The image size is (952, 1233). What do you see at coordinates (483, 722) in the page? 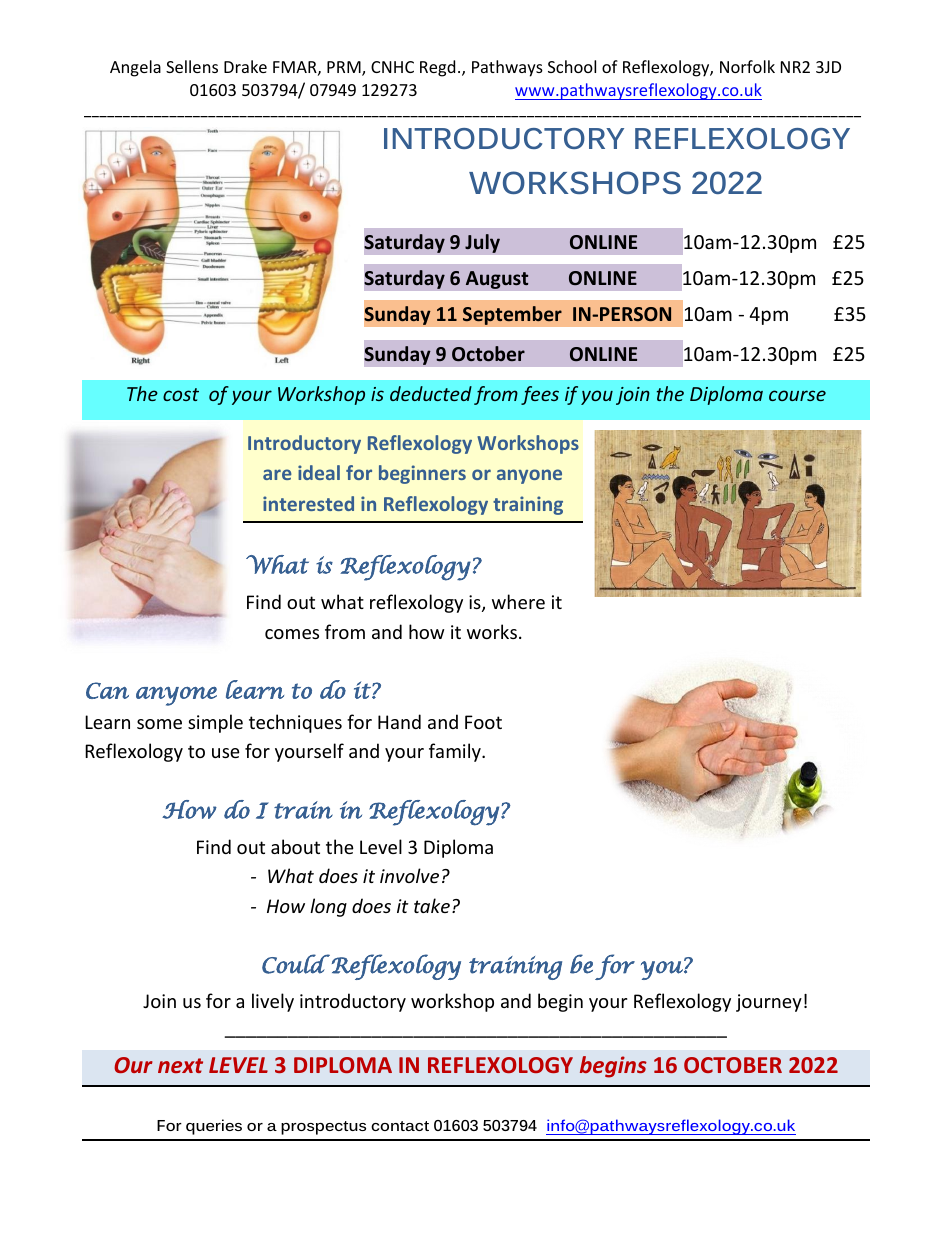
I see `Foot` at bounding box center [483, 722].
